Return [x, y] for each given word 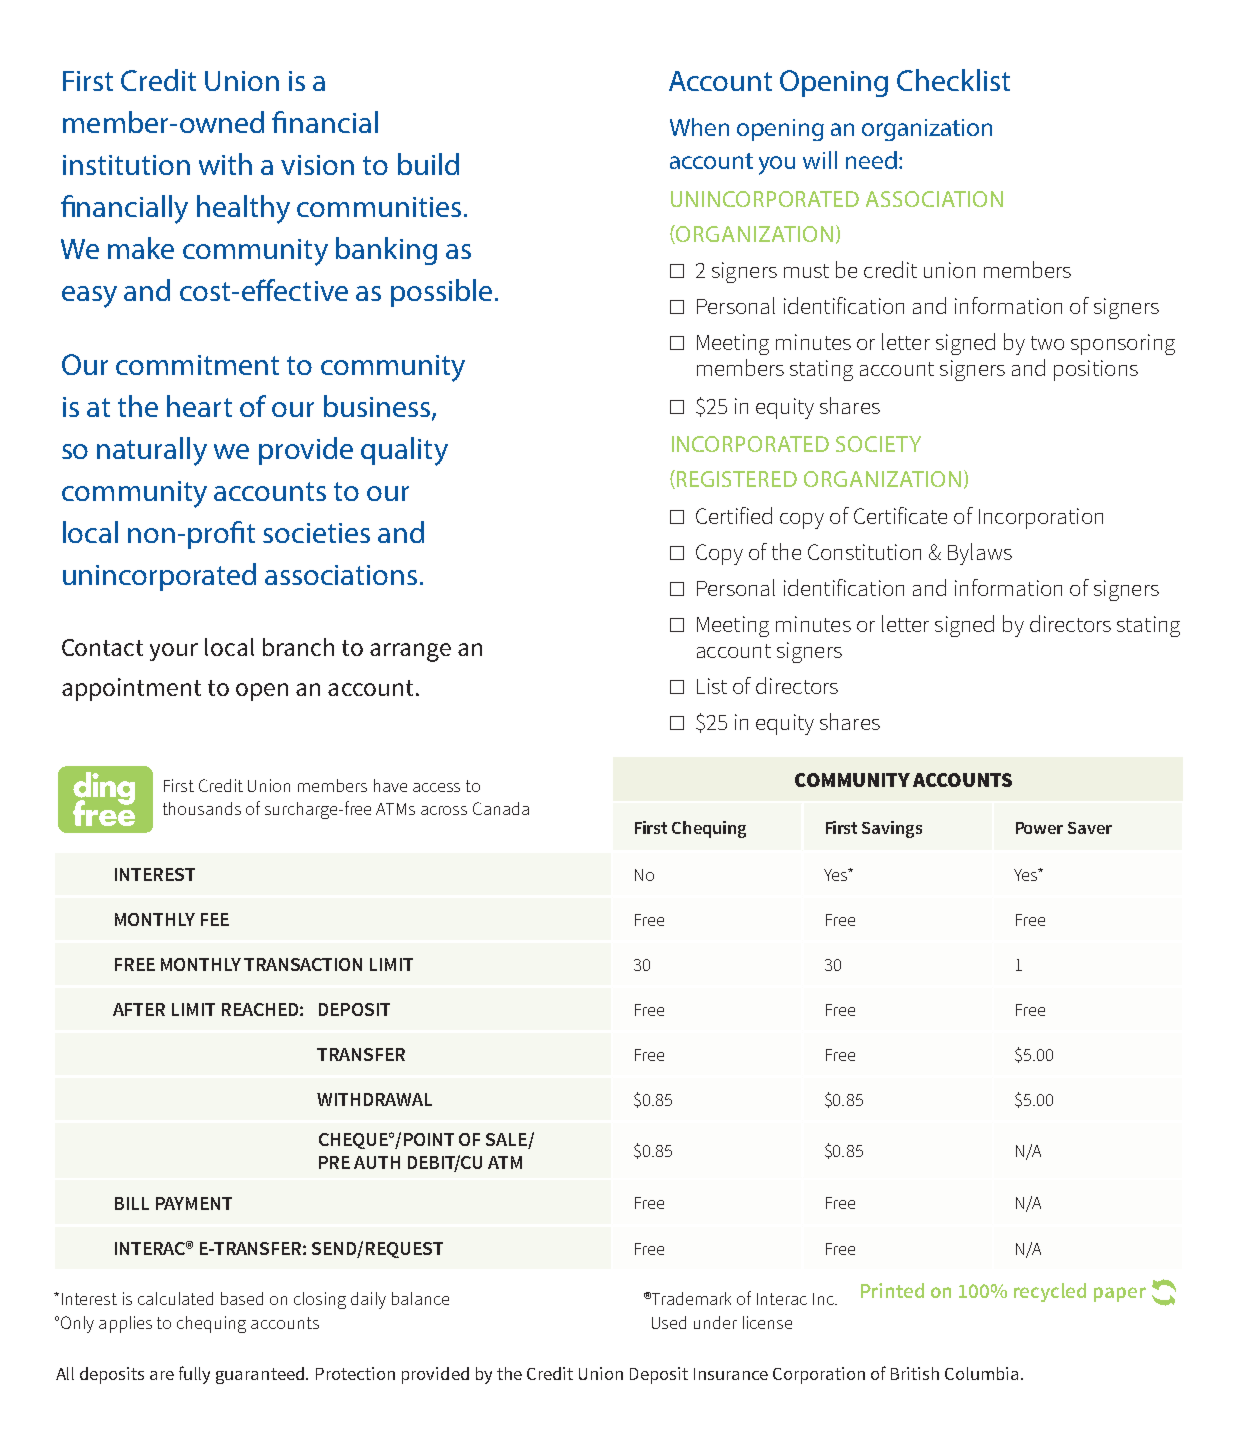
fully [194, 1375]
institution [126, 165]
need [871, 160]
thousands [202, 808]
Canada [501, 808]
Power [1039, 828]
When [699, 127]
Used [669, 1322]
